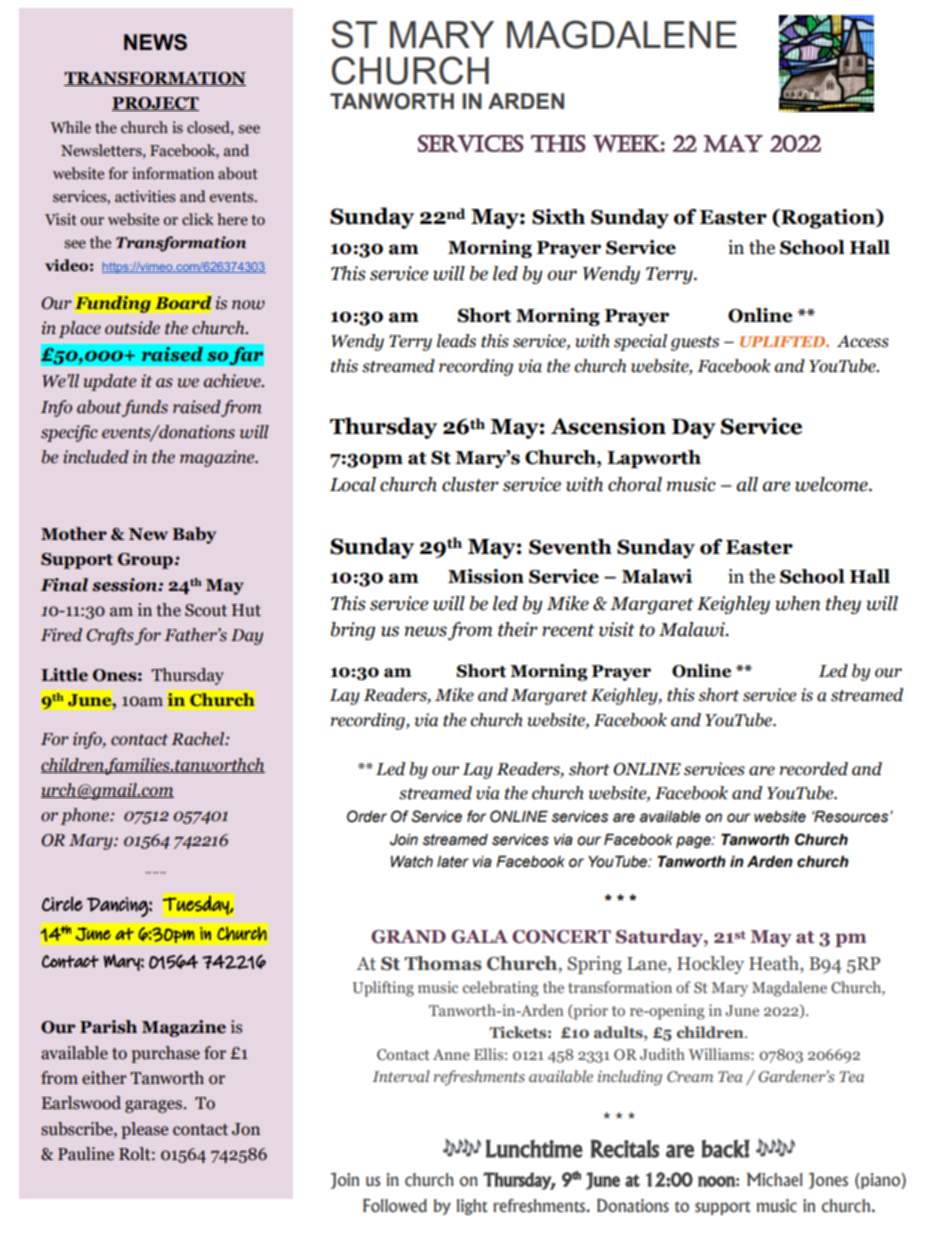  I want to click on Circle, so click(62, 904).
